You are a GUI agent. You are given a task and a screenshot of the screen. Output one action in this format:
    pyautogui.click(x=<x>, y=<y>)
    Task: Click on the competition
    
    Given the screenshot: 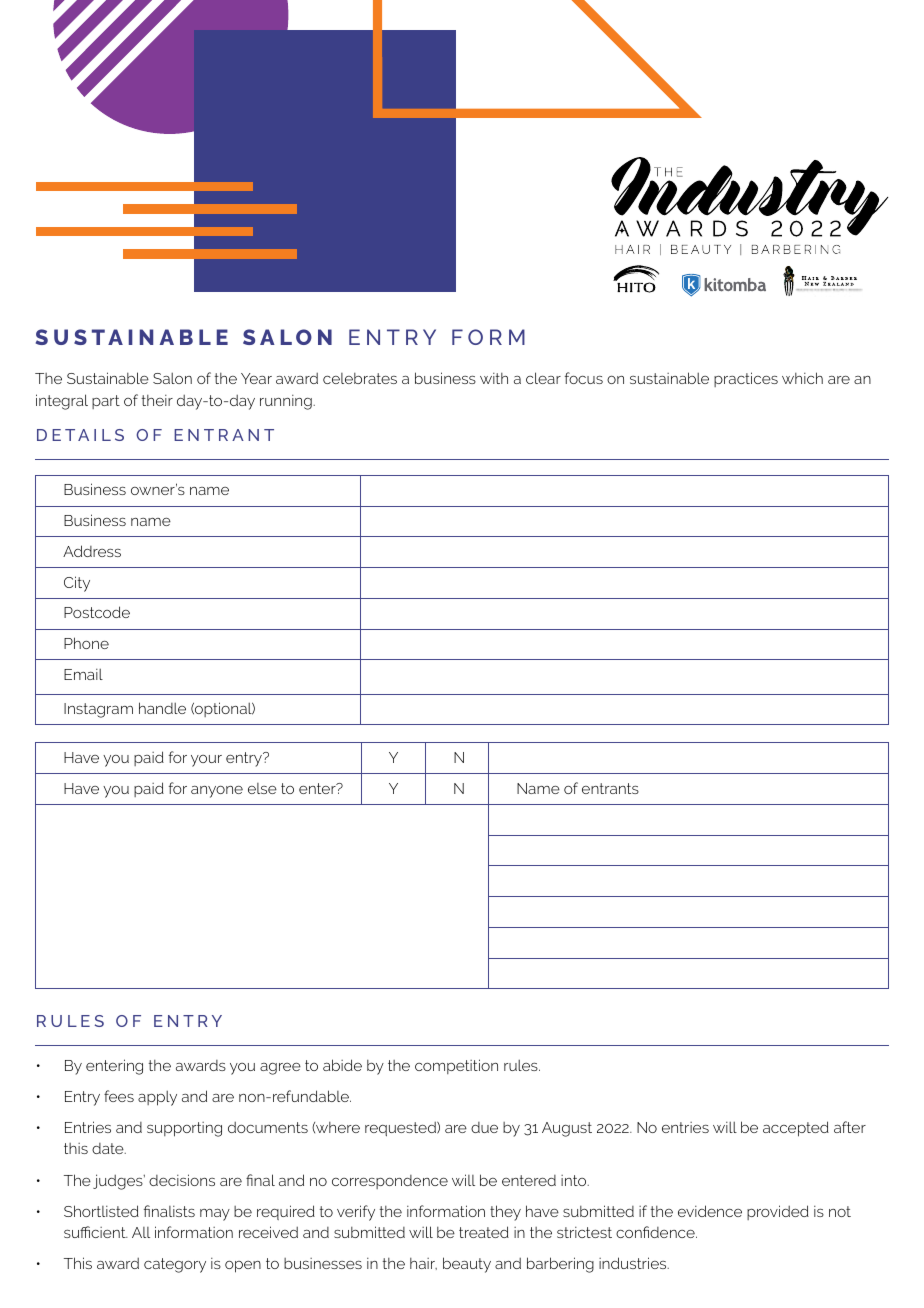 What is the action you would take?
    pyautogui.click(x=456, y=1066)
